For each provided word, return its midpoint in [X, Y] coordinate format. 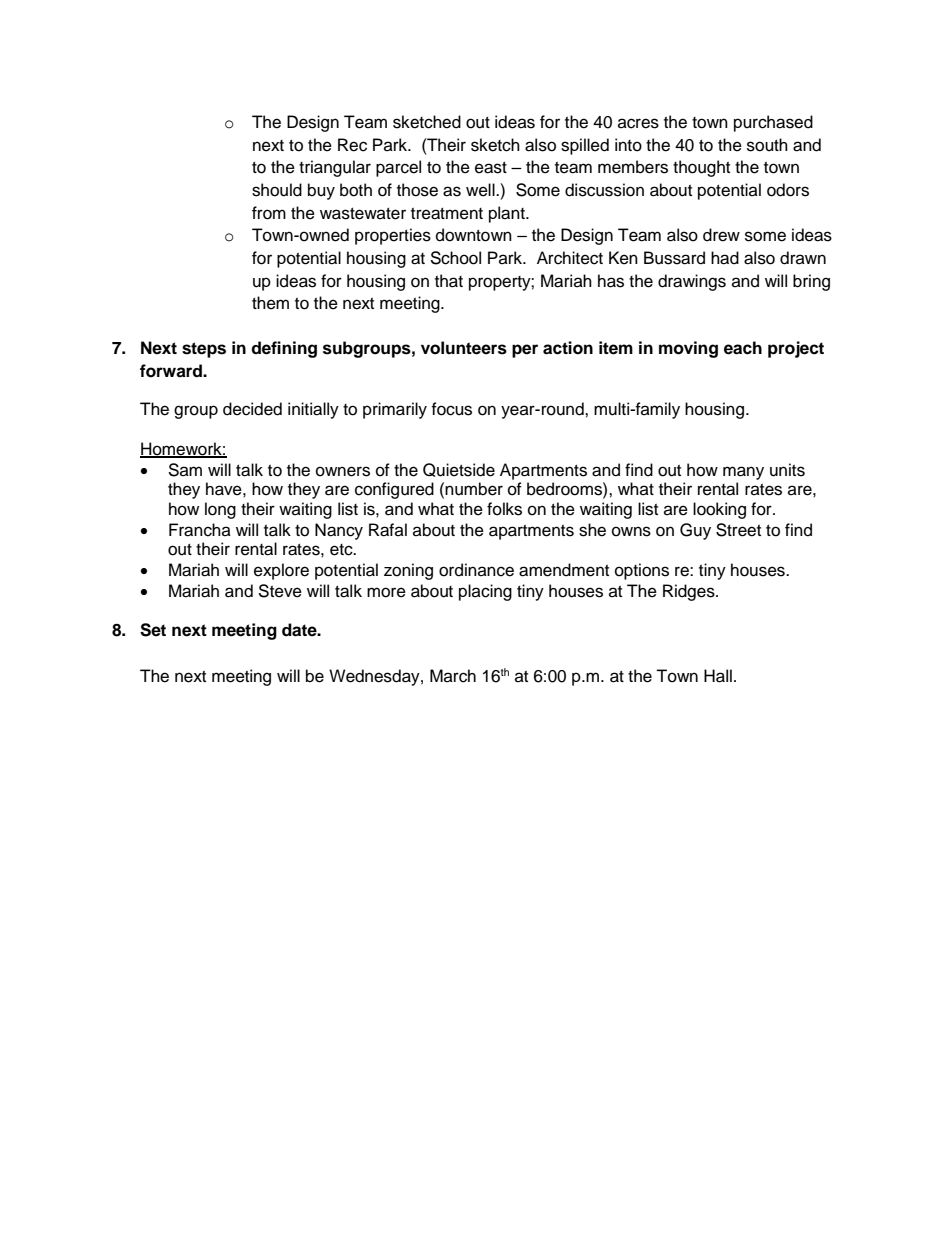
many [743, 473]
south [767, 145]
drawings [692, 282]
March [453, 676]
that [449, 281]
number [474, 489]
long [220, 510]
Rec [352, 145]
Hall [718, 676]
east [491, 168]
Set [153, 630]
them [270, 303]
